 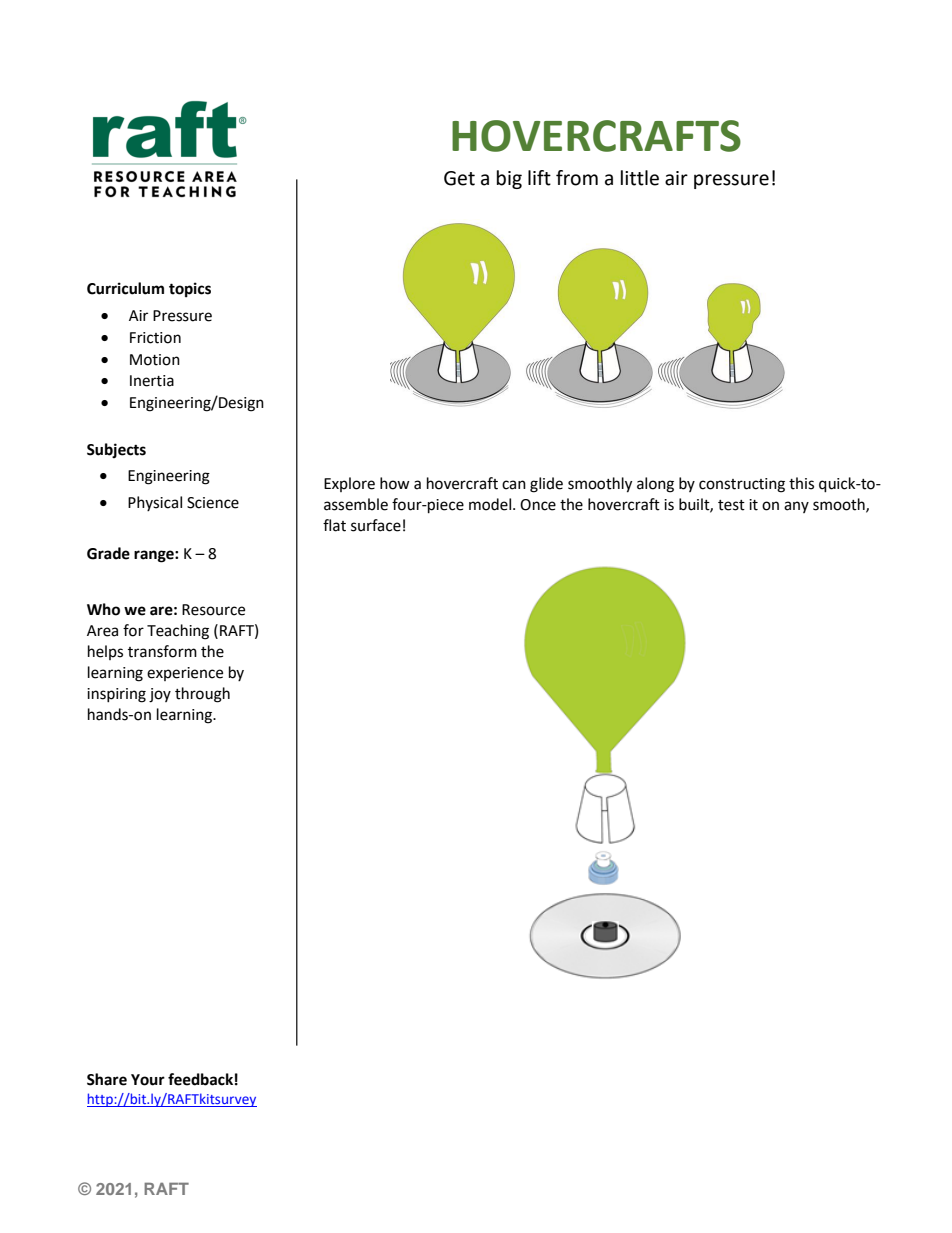 I want to click on Share, so click(x=107, y=1079).
